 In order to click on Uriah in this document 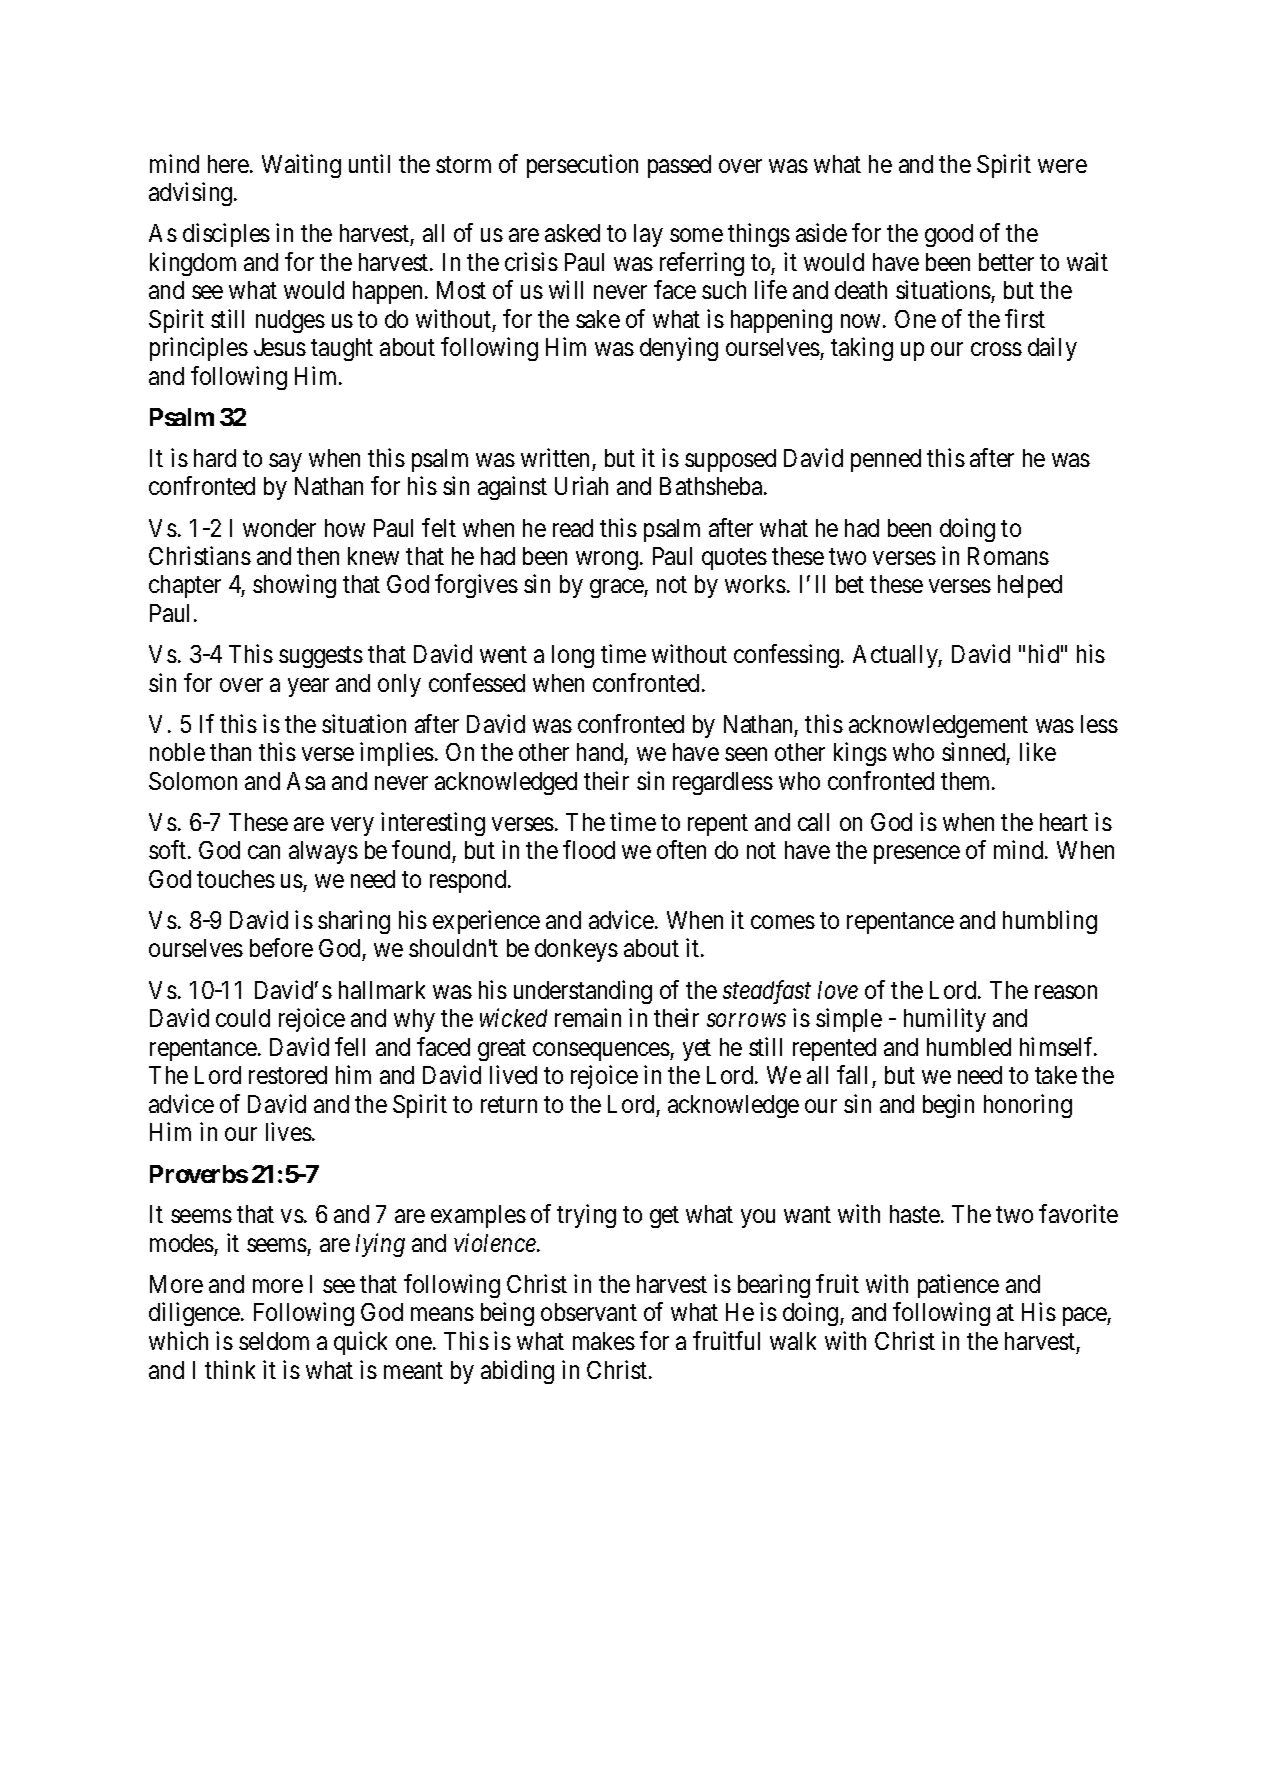, I will do `click(581, 486)`.
